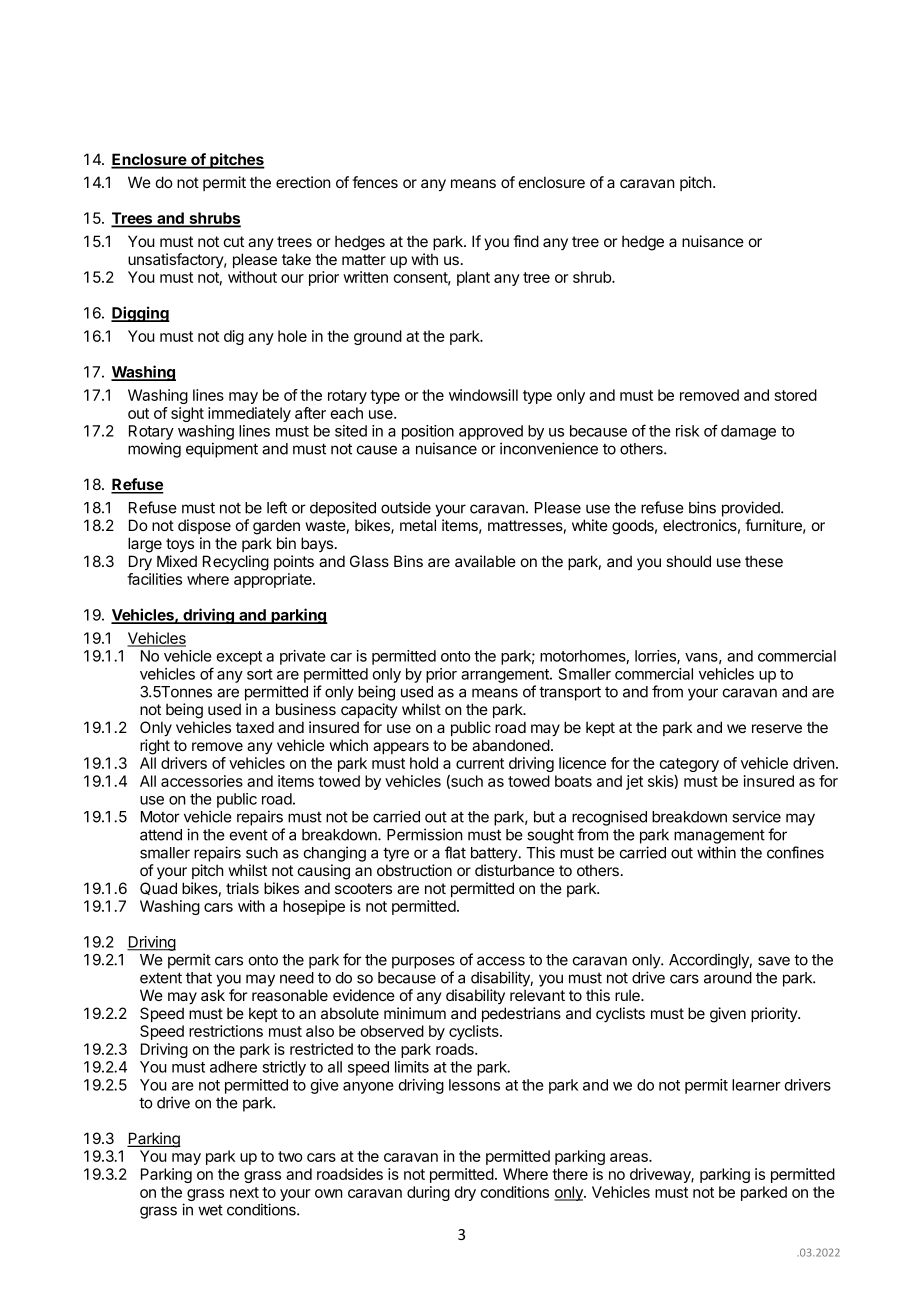 This page has height=1308, width=924. What do you see at coordinates (260, 674) in the page?
I see `sort` at bounding box center [260, 674].
